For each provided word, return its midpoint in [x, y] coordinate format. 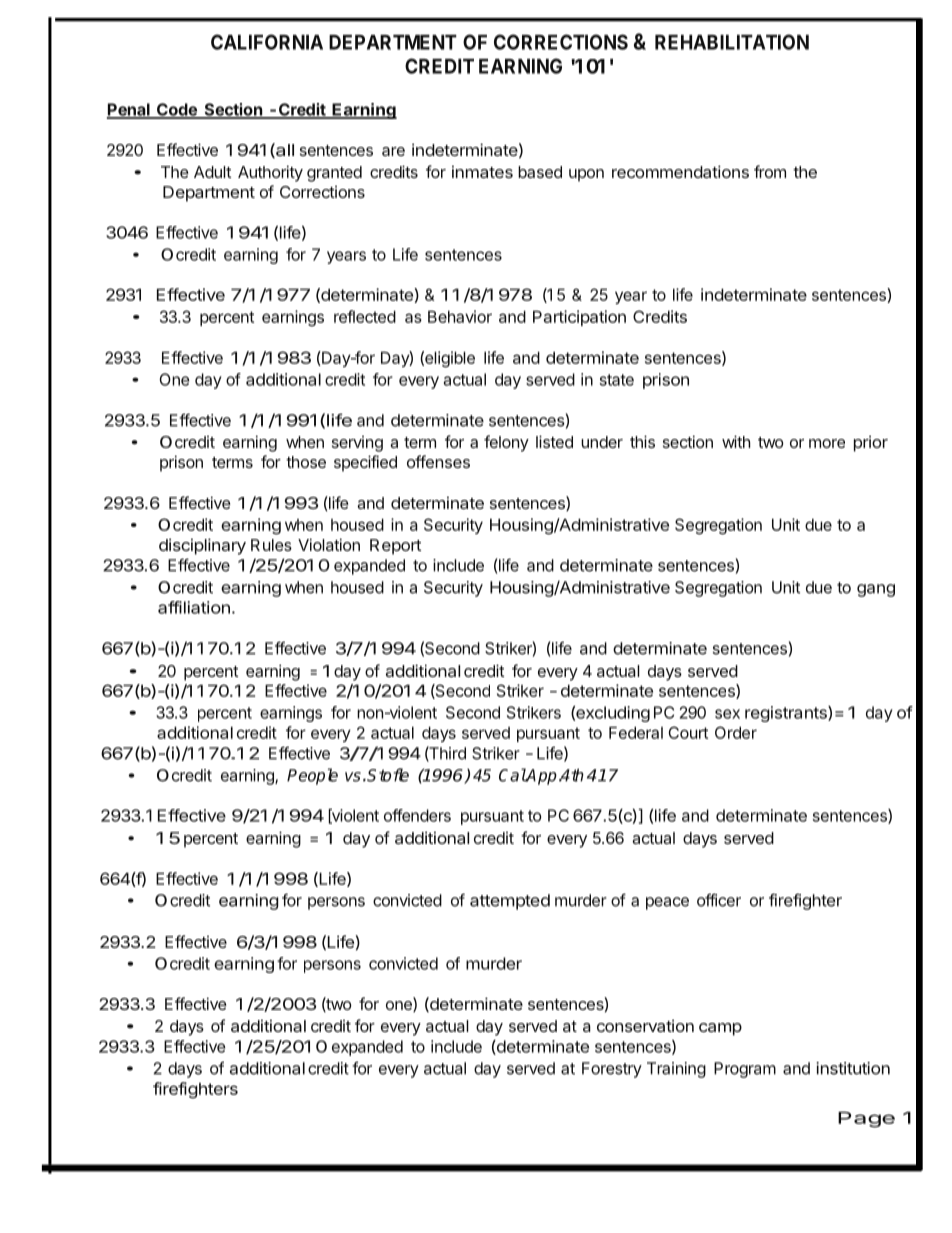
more [827, 443]
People [312, 776]
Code [177, 110]
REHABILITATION [732, 42]
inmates [482, 172]
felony [506, 443]
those [306, 462]
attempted [510, 902]
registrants [787, 714]
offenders [417, 815]
